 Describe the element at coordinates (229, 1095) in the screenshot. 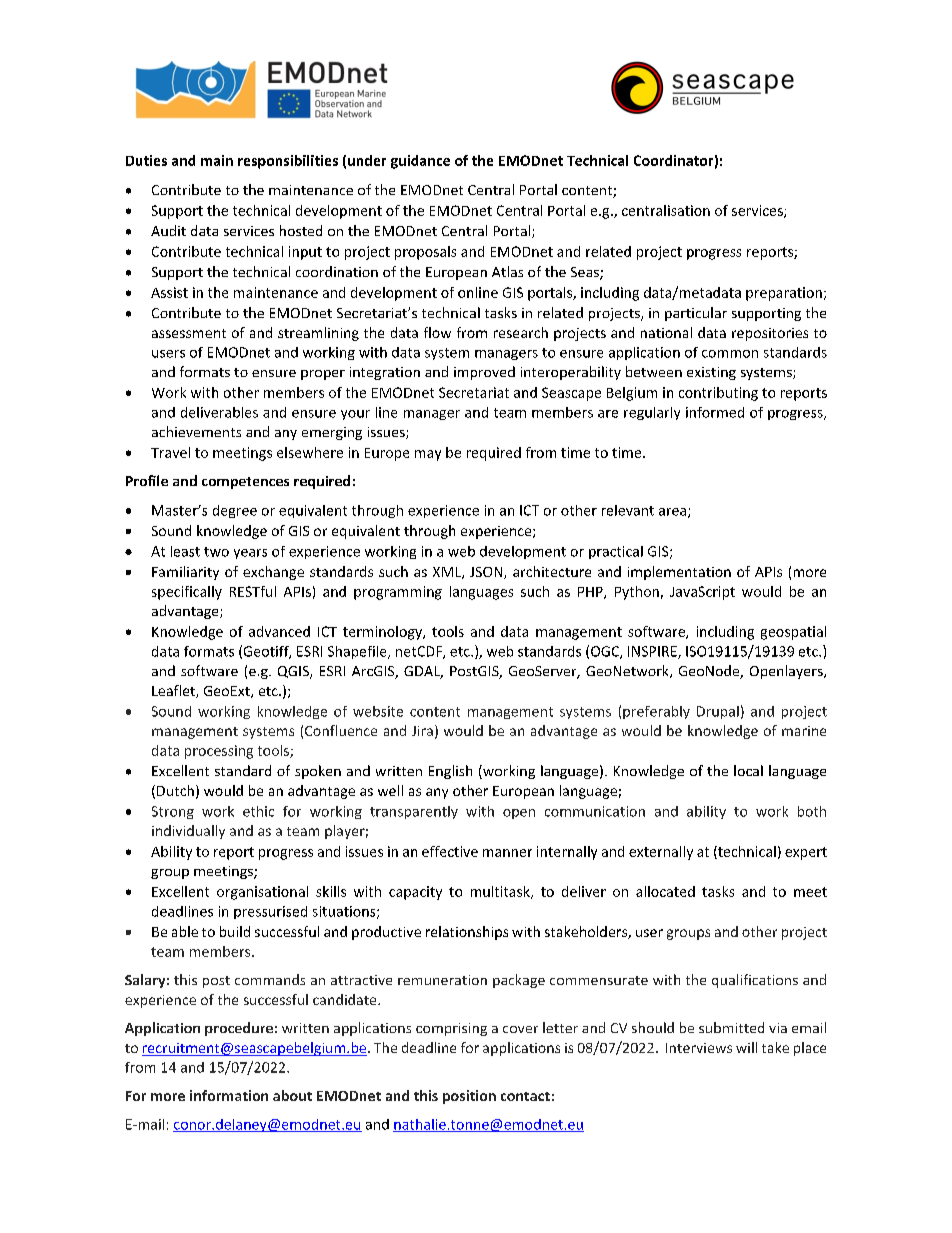

I see `information` at that location.
